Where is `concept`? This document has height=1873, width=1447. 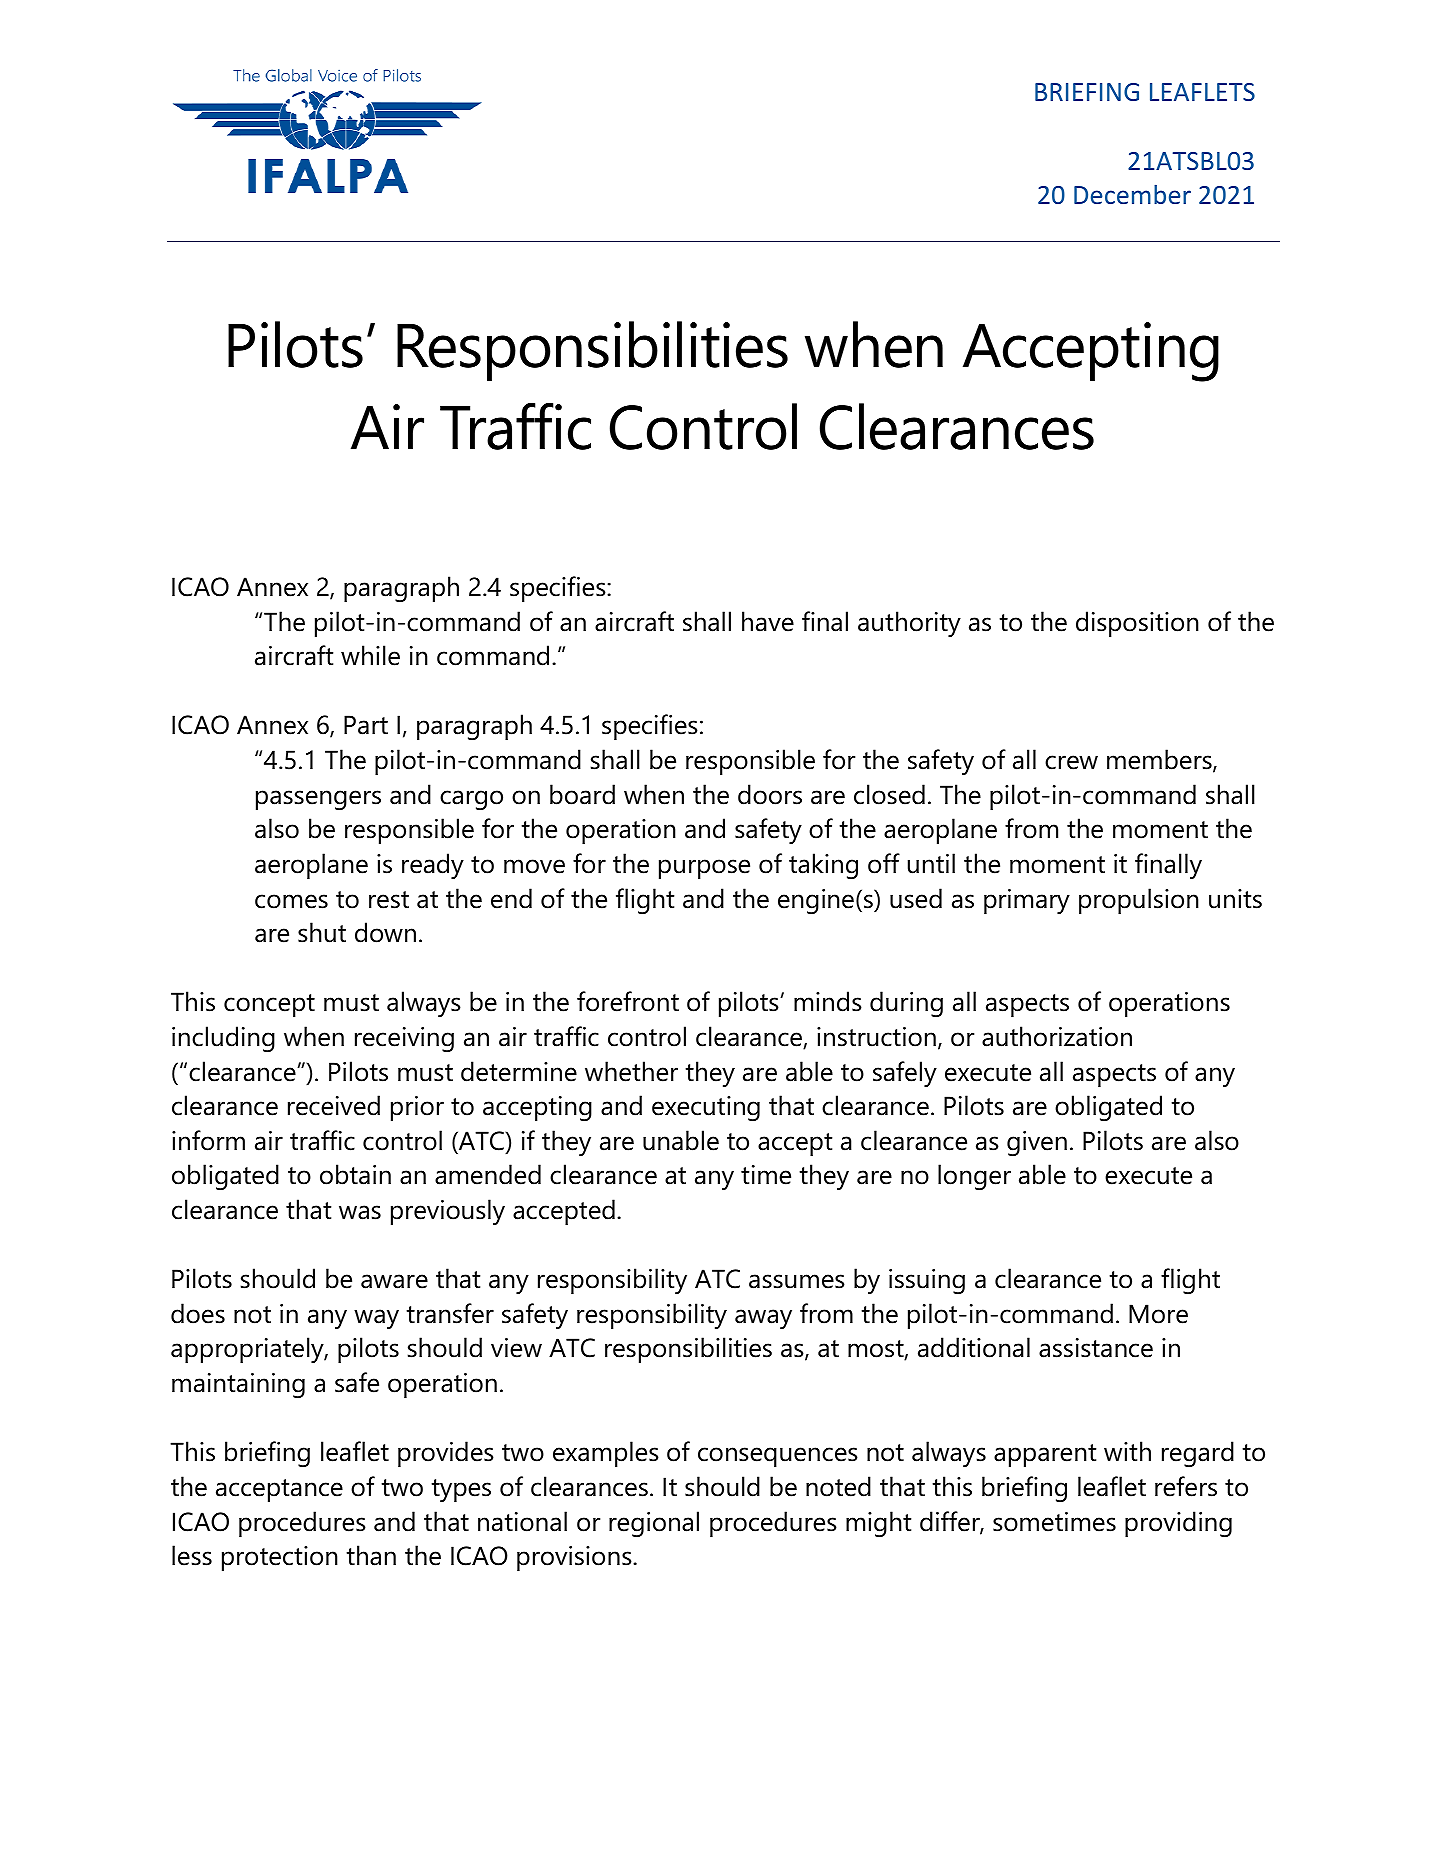
concept is located at coordinates (269, 1005).
